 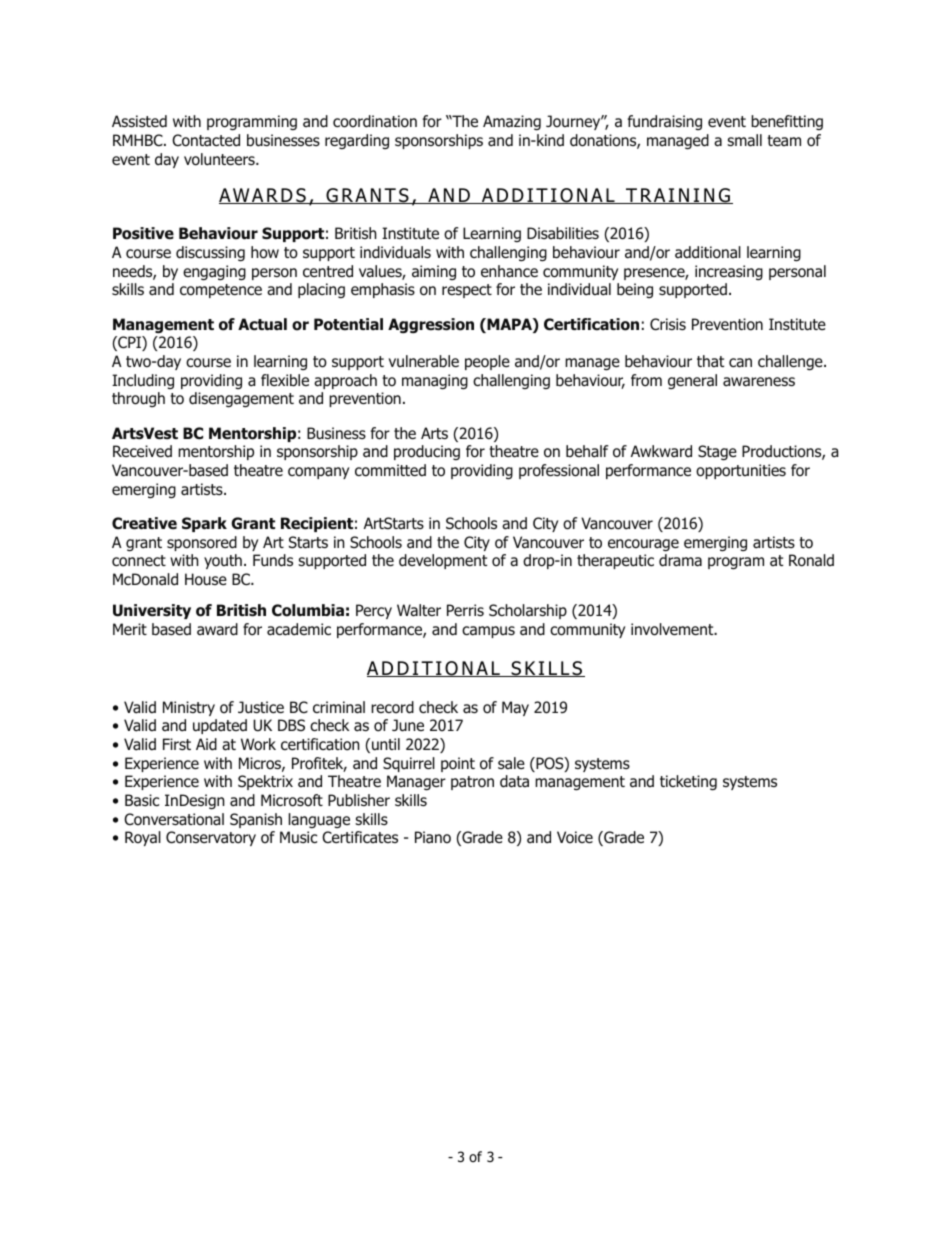 I want to click on people, so click(x=487, y=362).
